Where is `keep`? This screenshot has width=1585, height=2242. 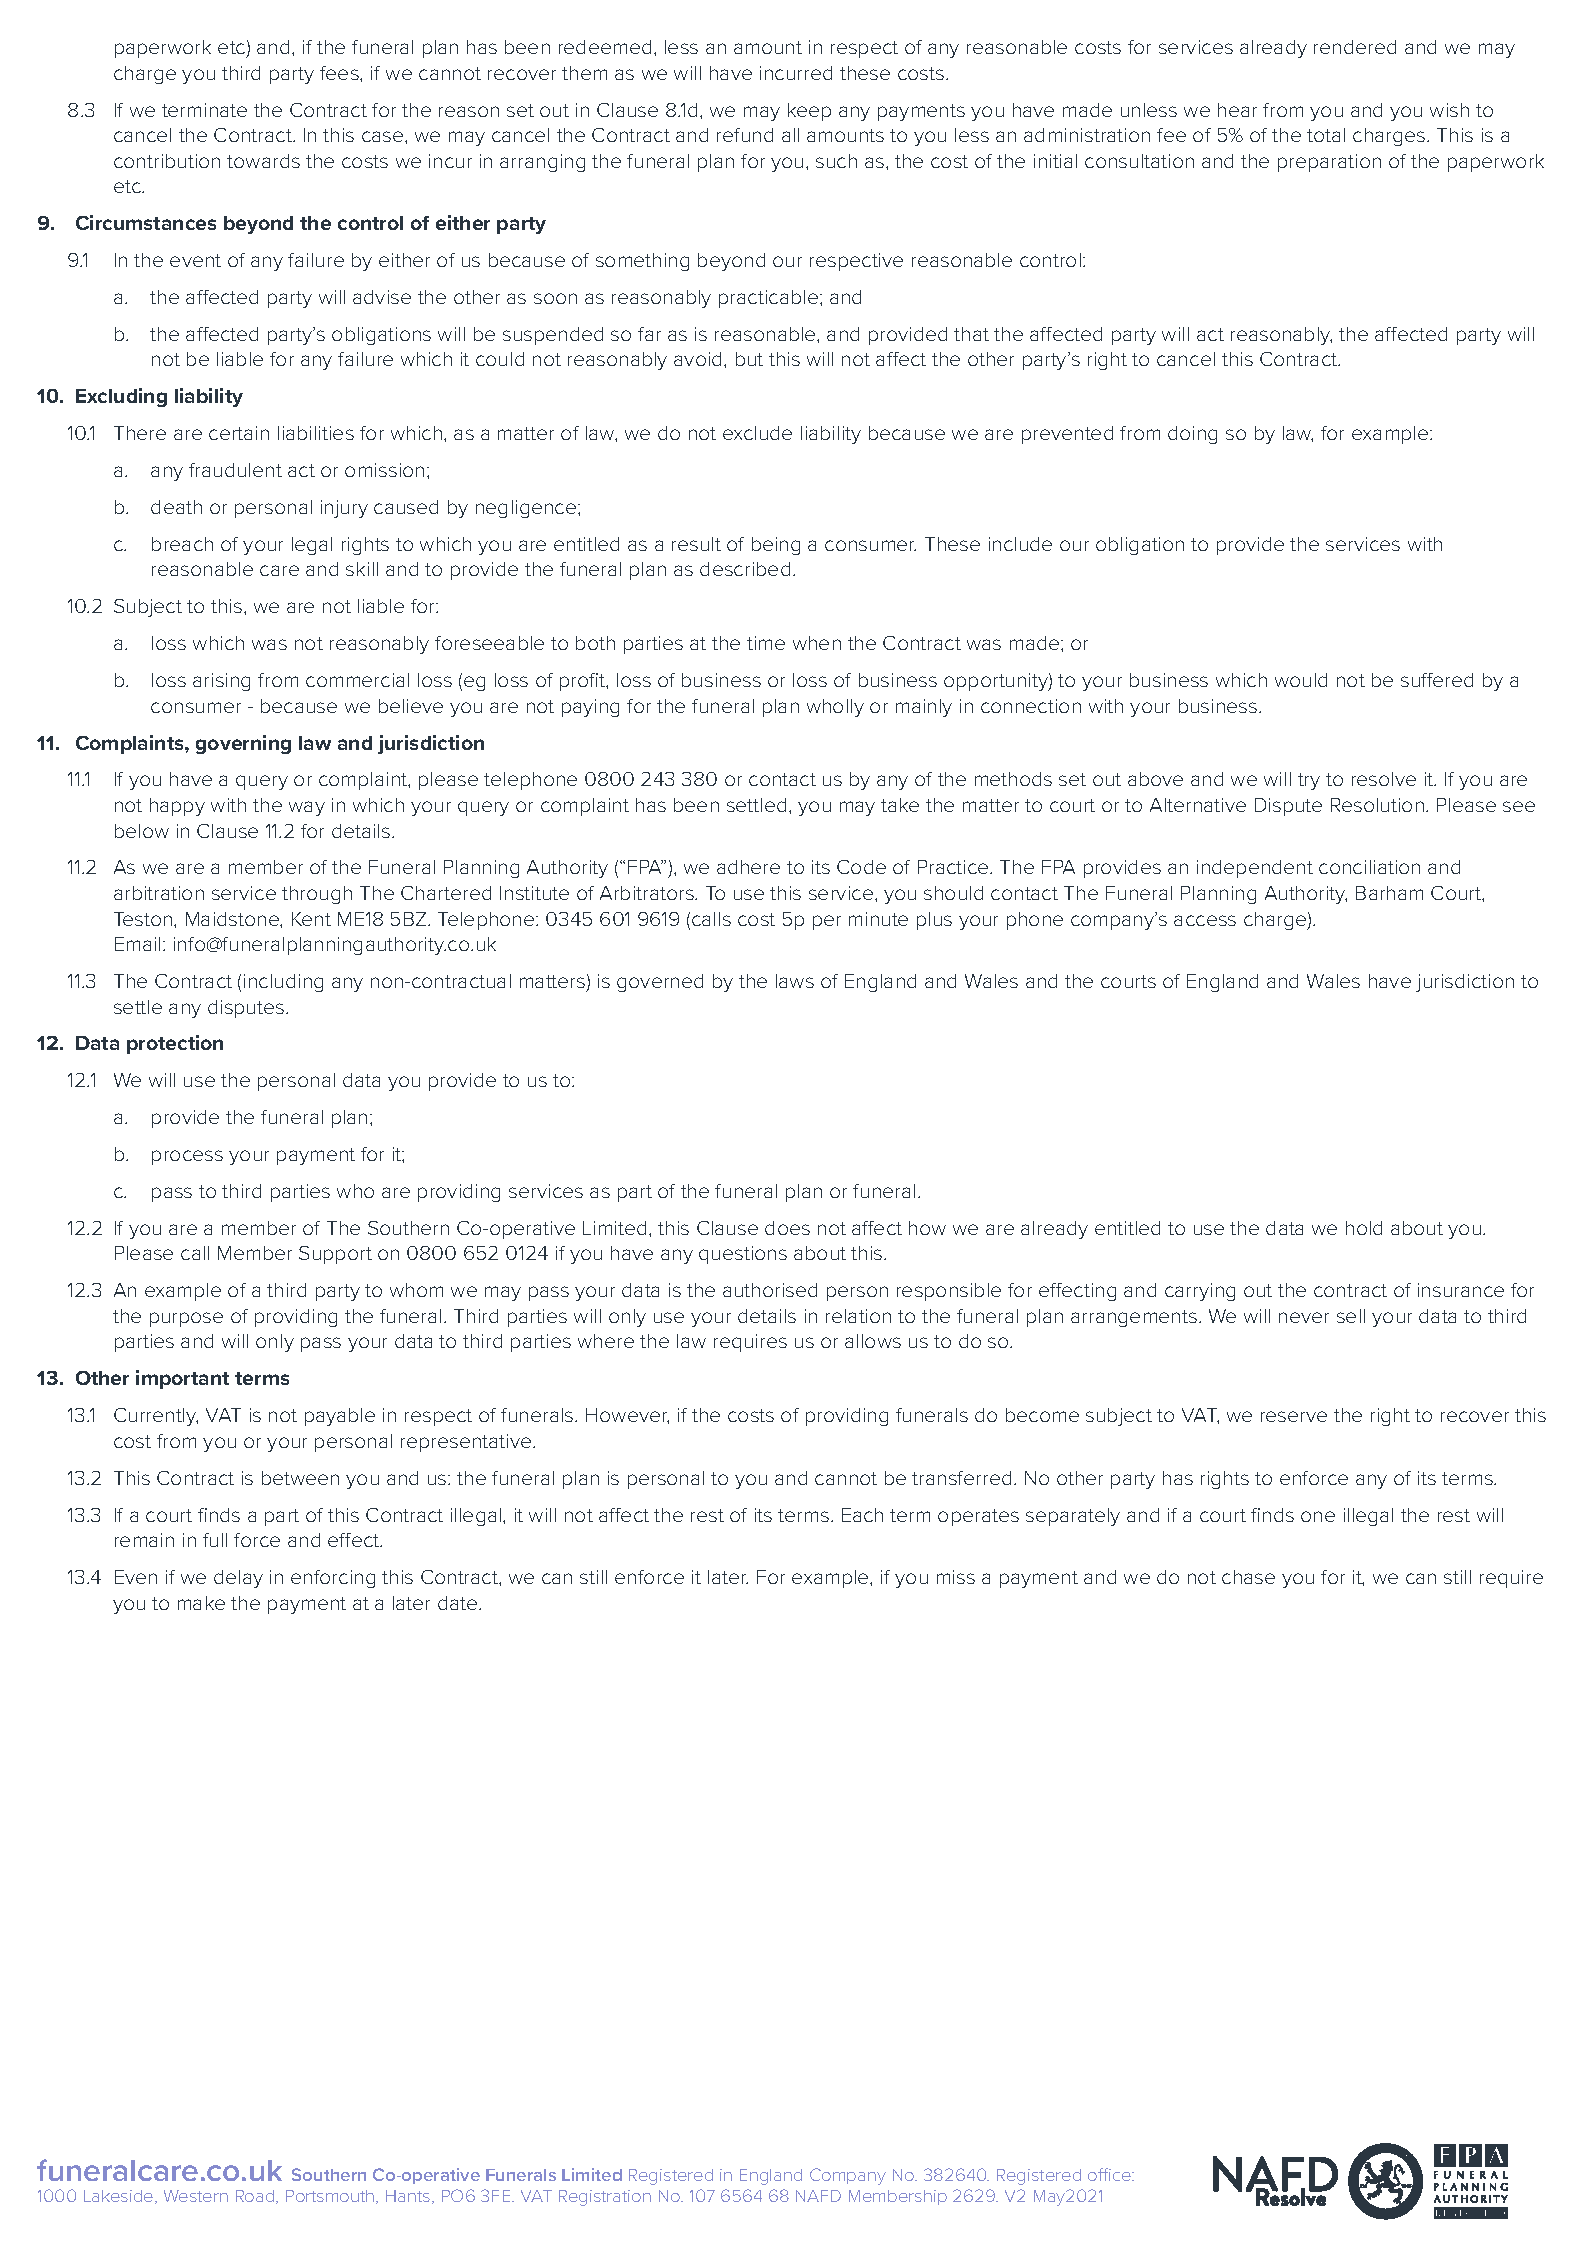 keep is located at coordinates (809, 112).
